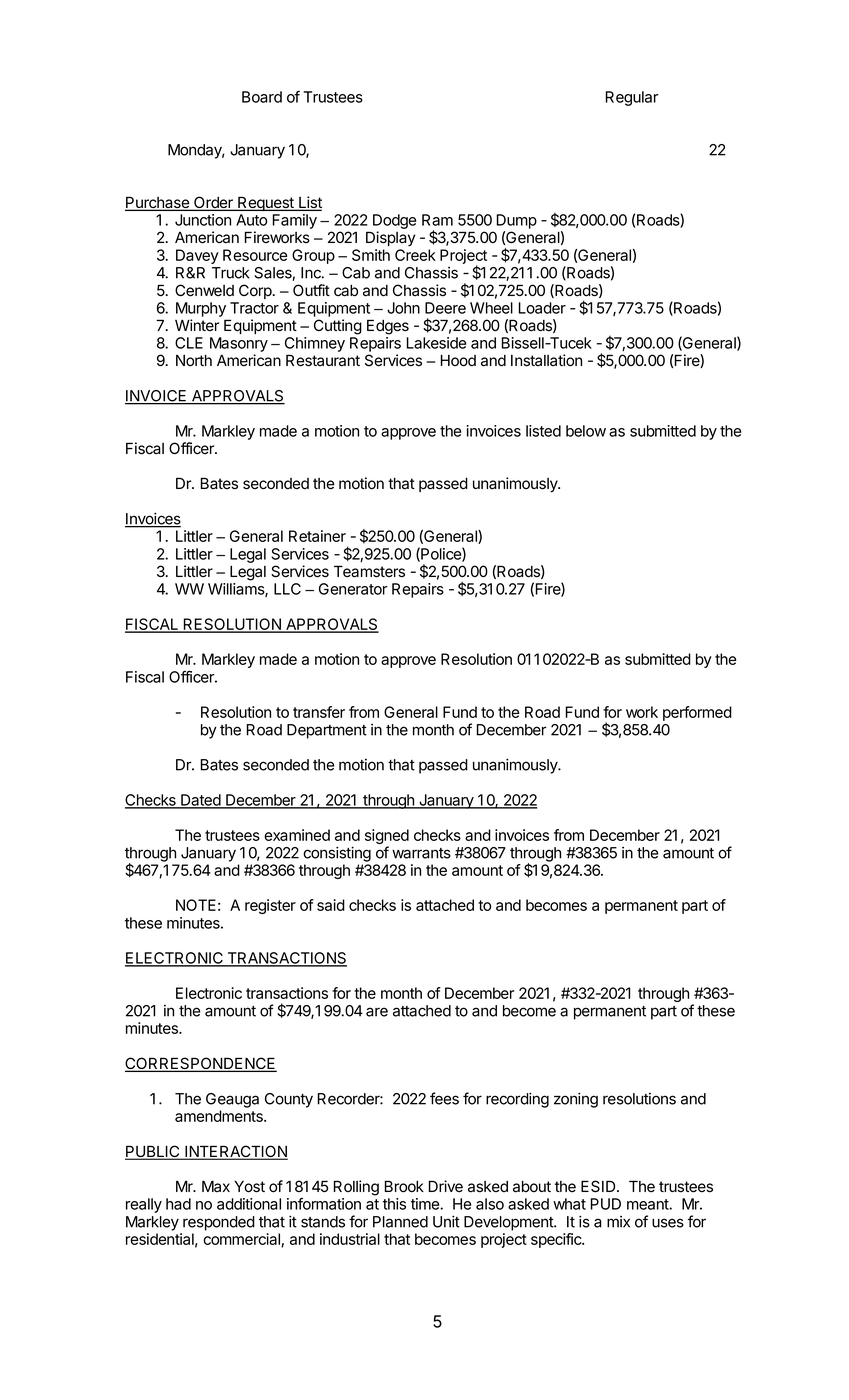 This image has width=849, height=1400. Describe the element at coordinates (437, 220) in the image. I see `Ram` at that location.
